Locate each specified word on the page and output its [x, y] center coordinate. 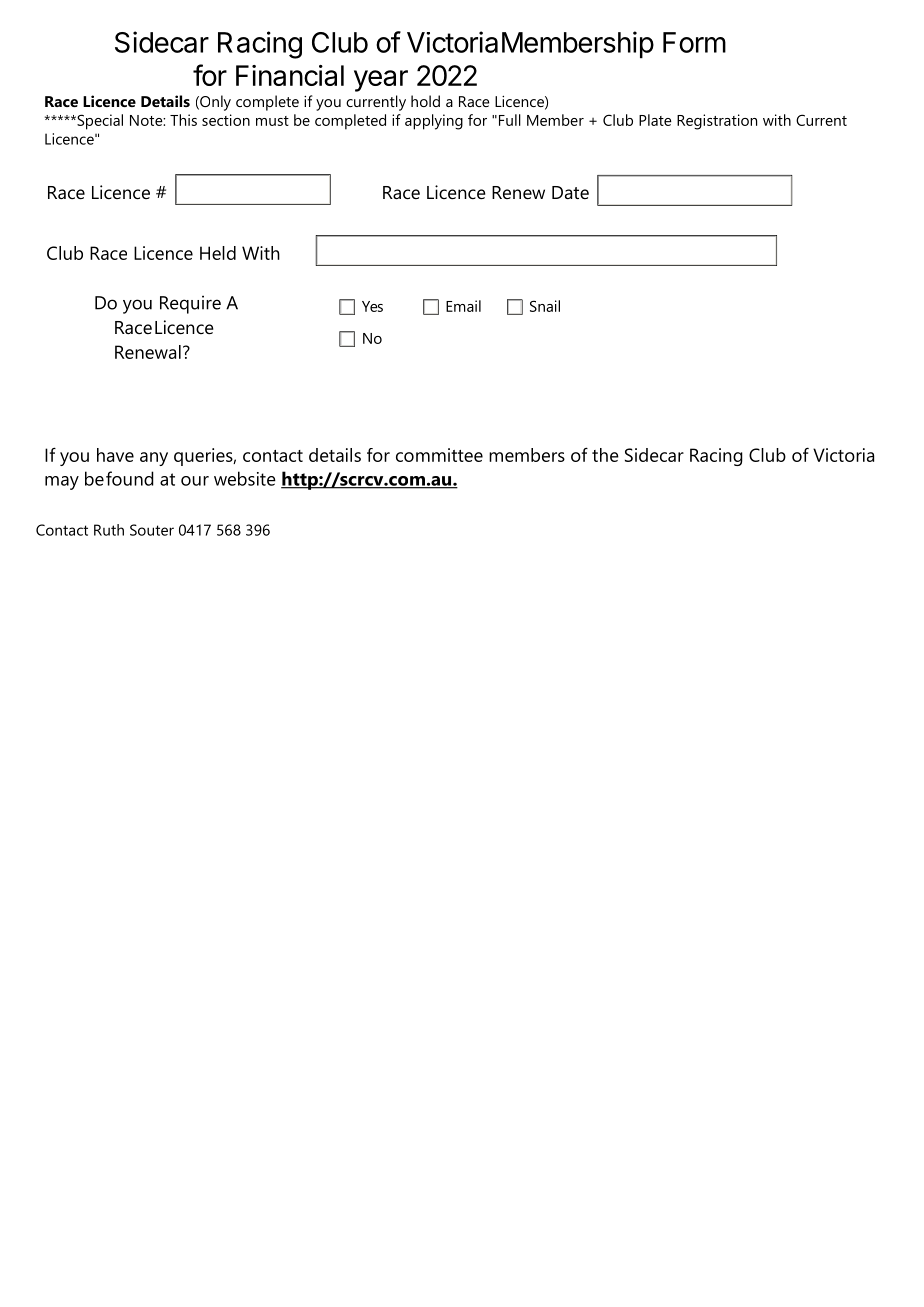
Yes [372, 306]
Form [694, 42]
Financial [290, 75]
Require [190, 304]
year [381, 81]
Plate [655, 120]
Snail [545, 306]
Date [570, 192]
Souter [152, 530]
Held [218, 253]
